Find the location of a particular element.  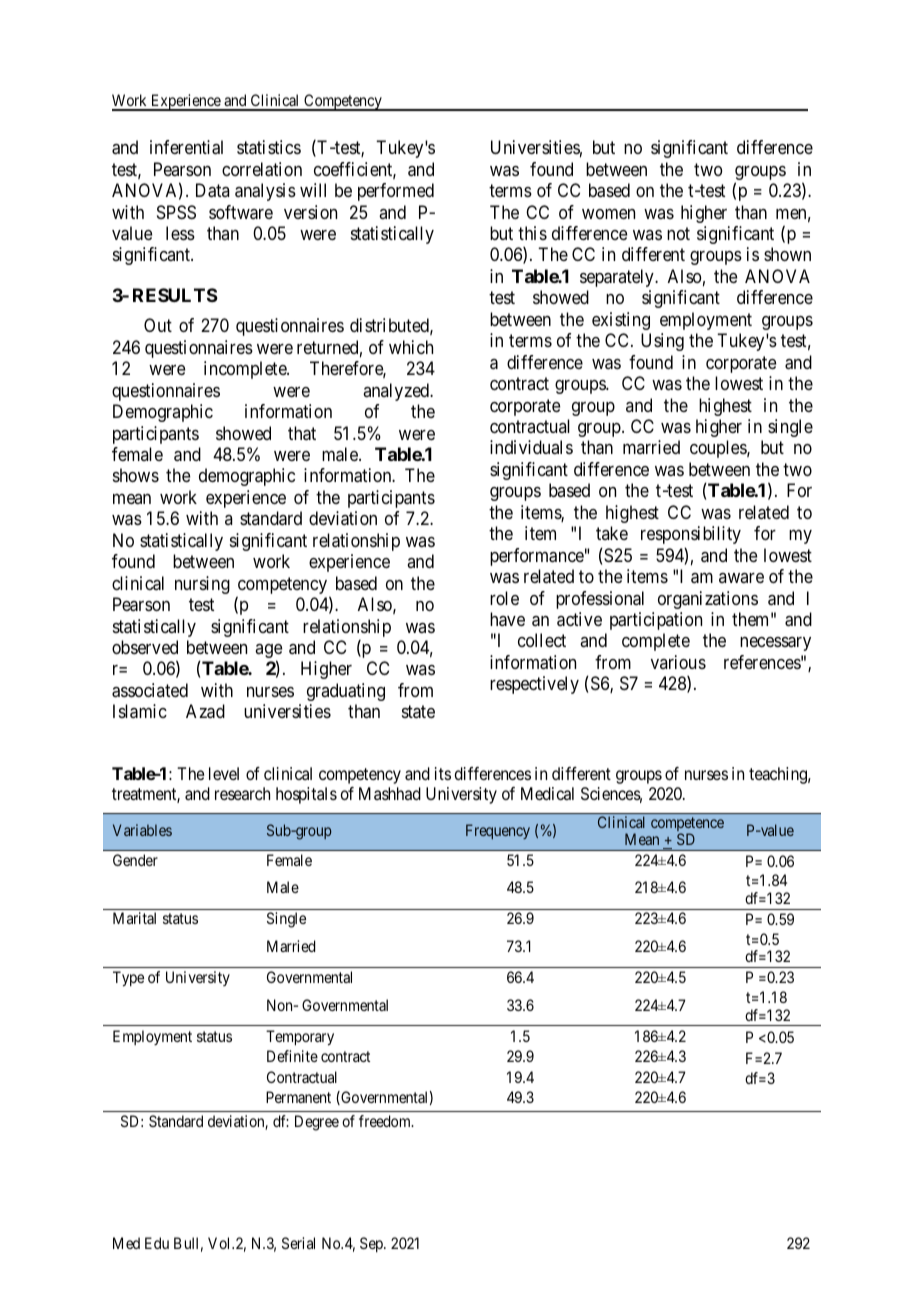

performed is located at coordinates (396, 192).
